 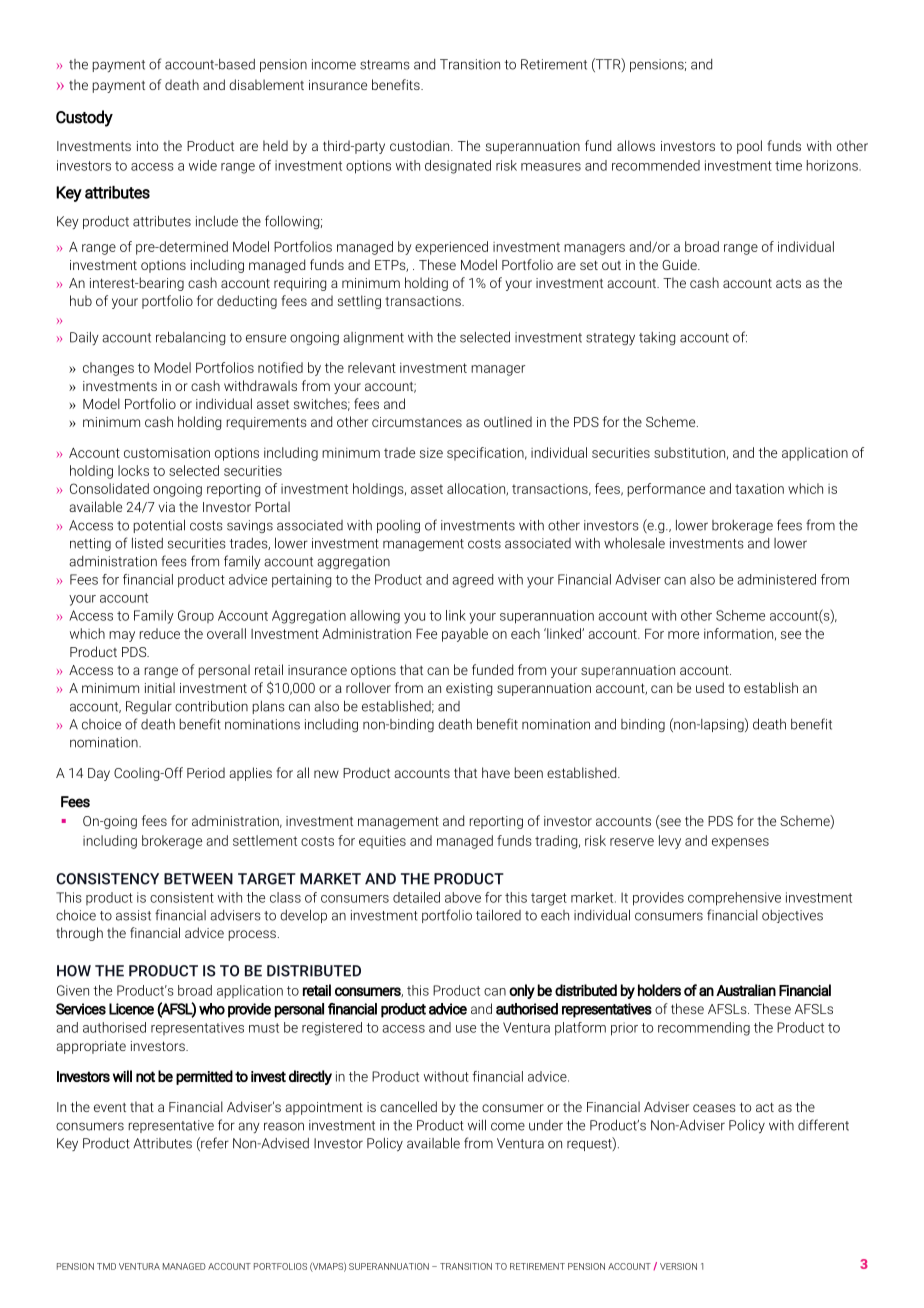 What do you see at coordinates (147, 146) in the screenshot?
I see `into` at bounding box center [147, 146].
